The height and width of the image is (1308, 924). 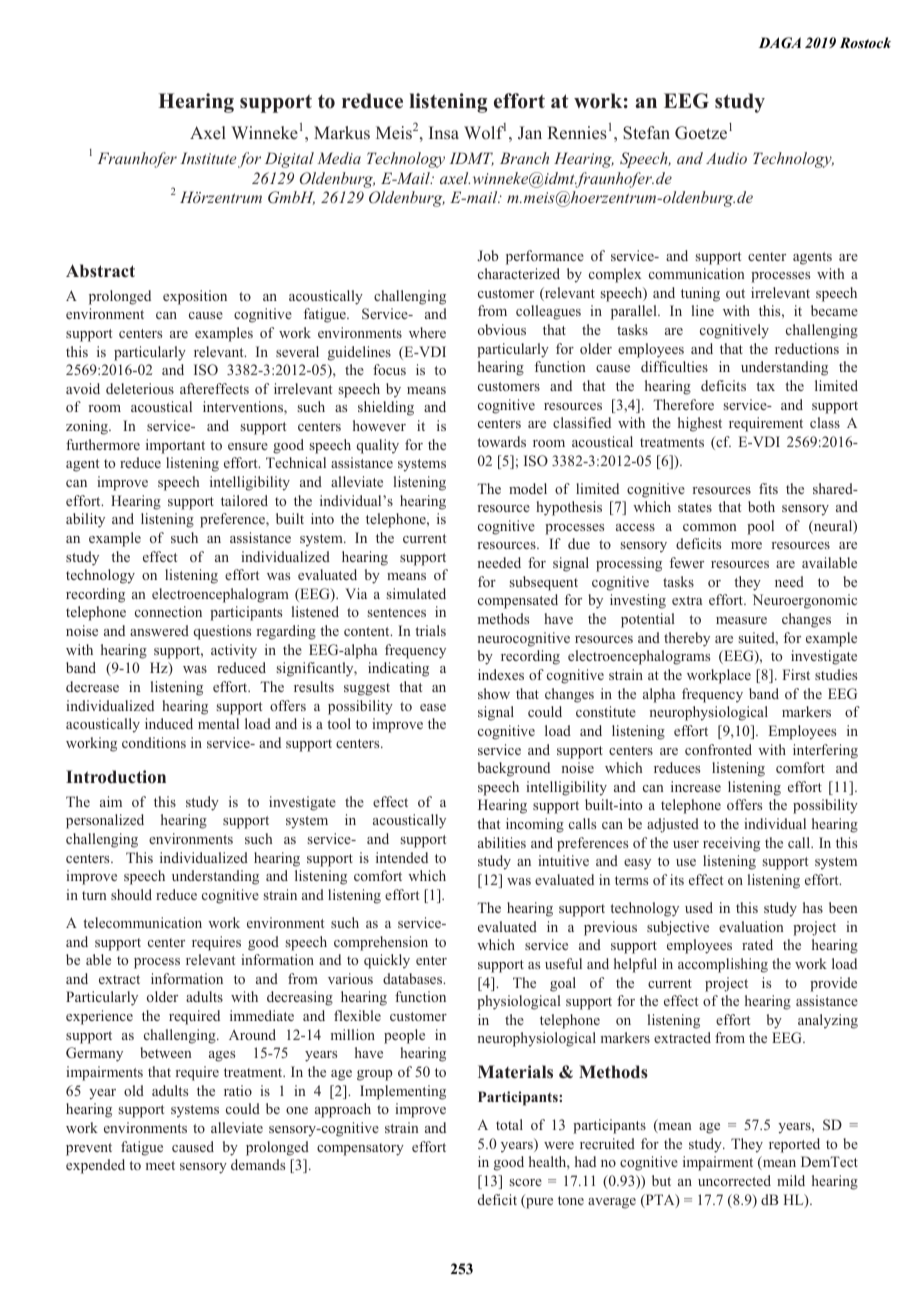 I want to click on Audio, so click(x=726, y=158).
